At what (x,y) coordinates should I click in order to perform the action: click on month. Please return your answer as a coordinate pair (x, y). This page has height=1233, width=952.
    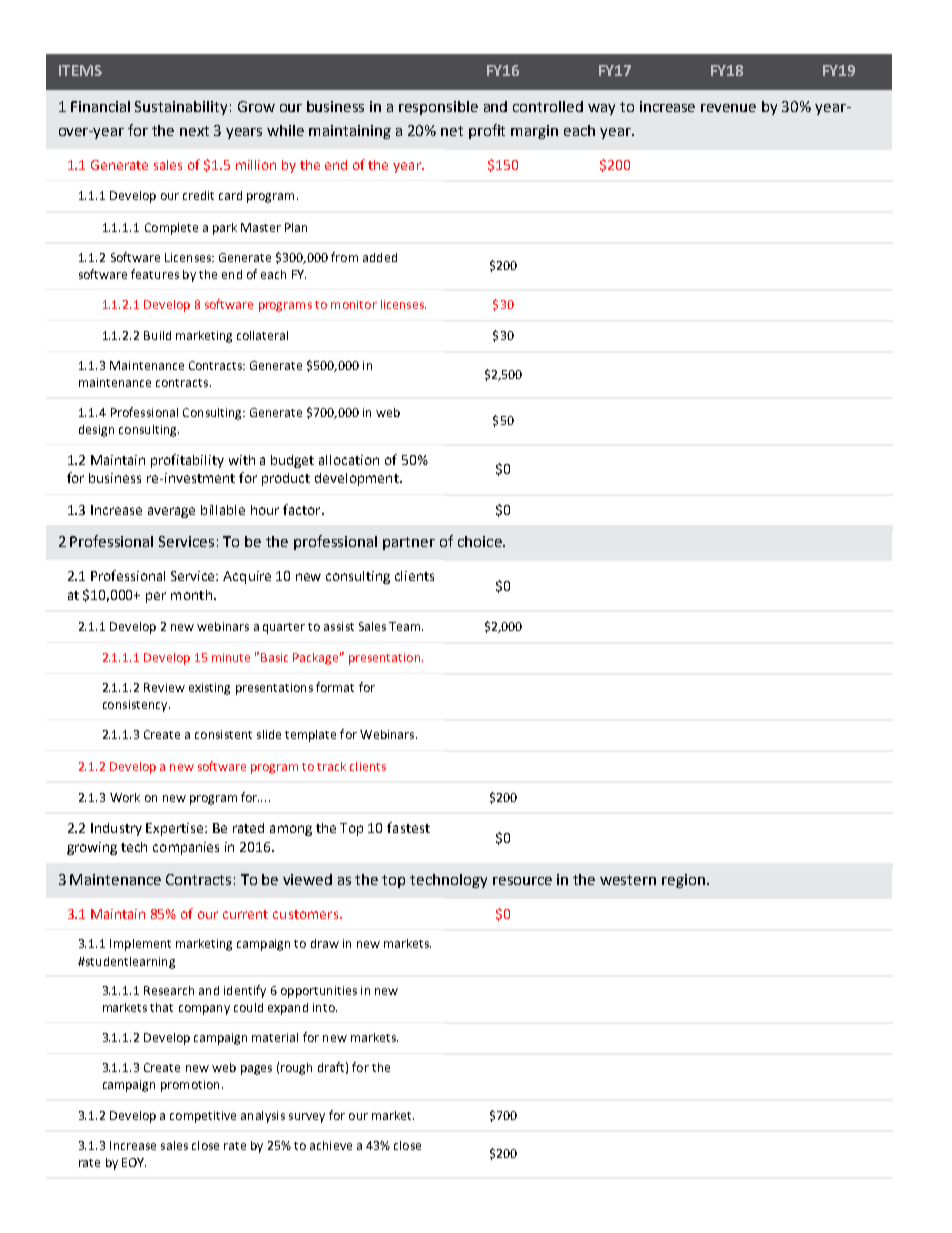
    Looking at the image, I should click on (191, 595).
